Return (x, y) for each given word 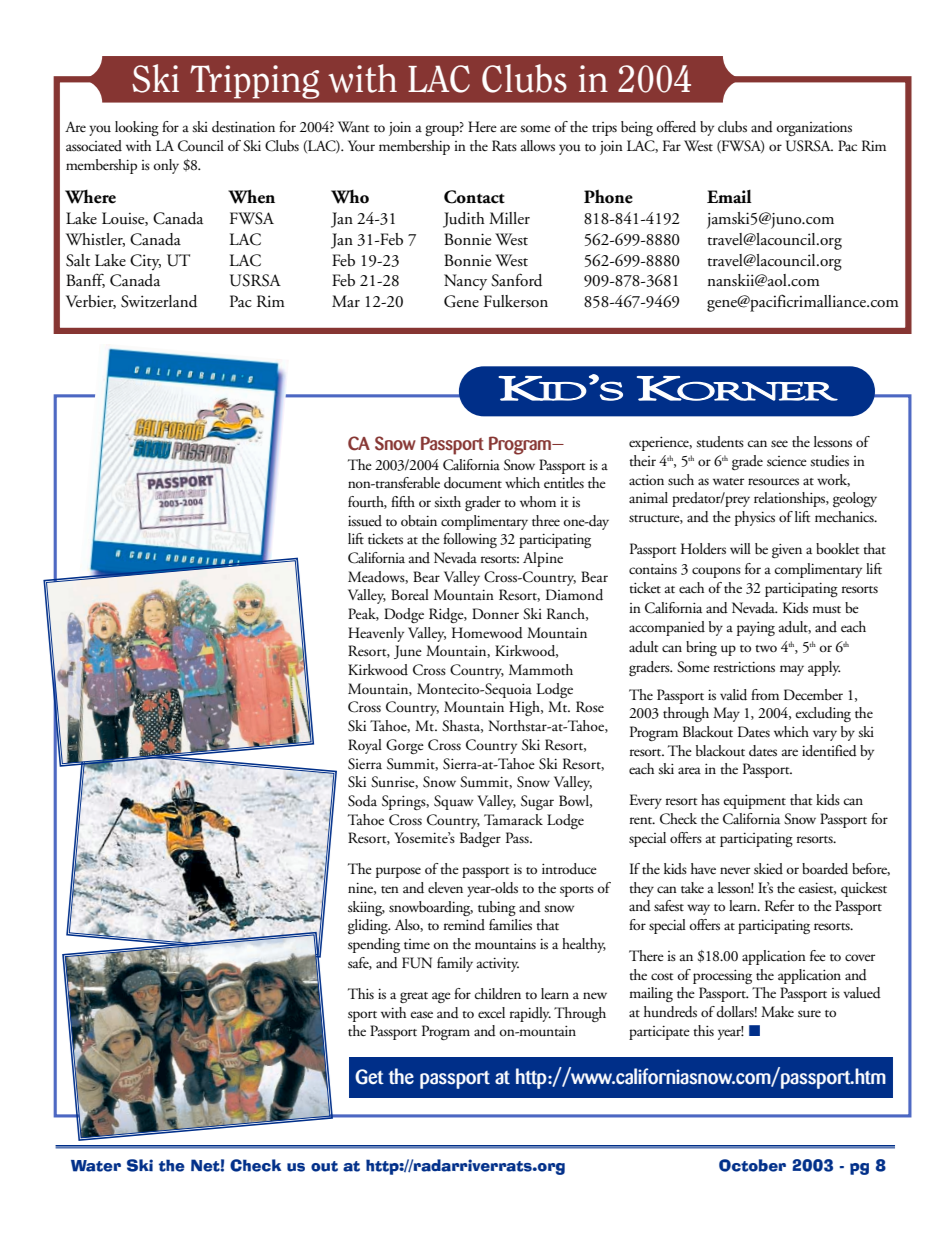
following (470, 540)
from (765, 694)
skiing (366, 908)
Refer (779, 905)
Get (369, 1077)
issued (365, 521)
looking (137, 128)
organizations (814, 129)
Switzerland (159, 301)
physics (755, 518)
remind (464, 924)
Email (729, 197)
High (525, 708)
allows (538, 146)
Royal (365, 746)
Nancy (465, 282)
